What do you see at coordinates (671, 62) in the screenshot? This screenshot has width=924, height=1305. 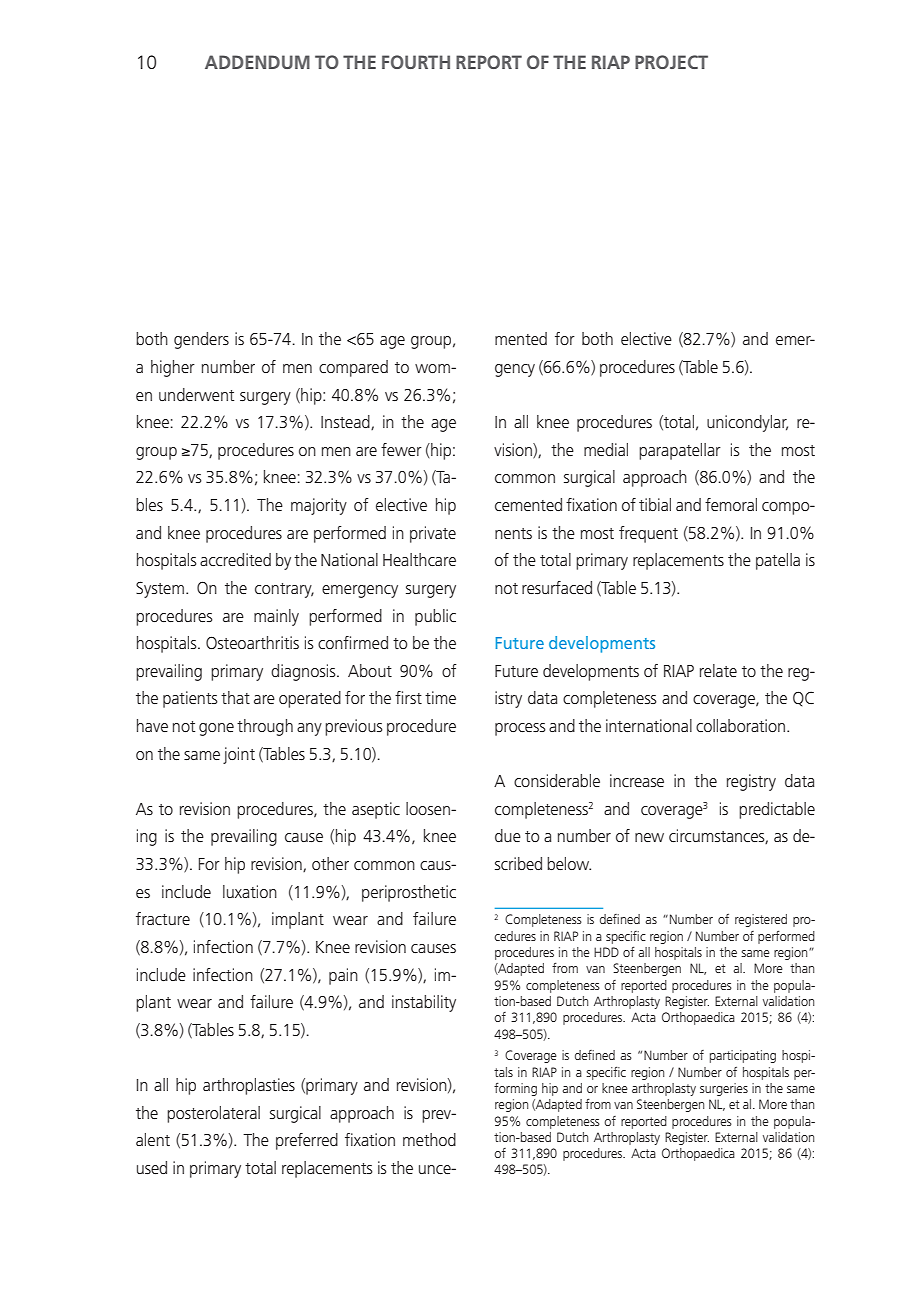 I see `PROJECT` at bounding box center [671, 62].
